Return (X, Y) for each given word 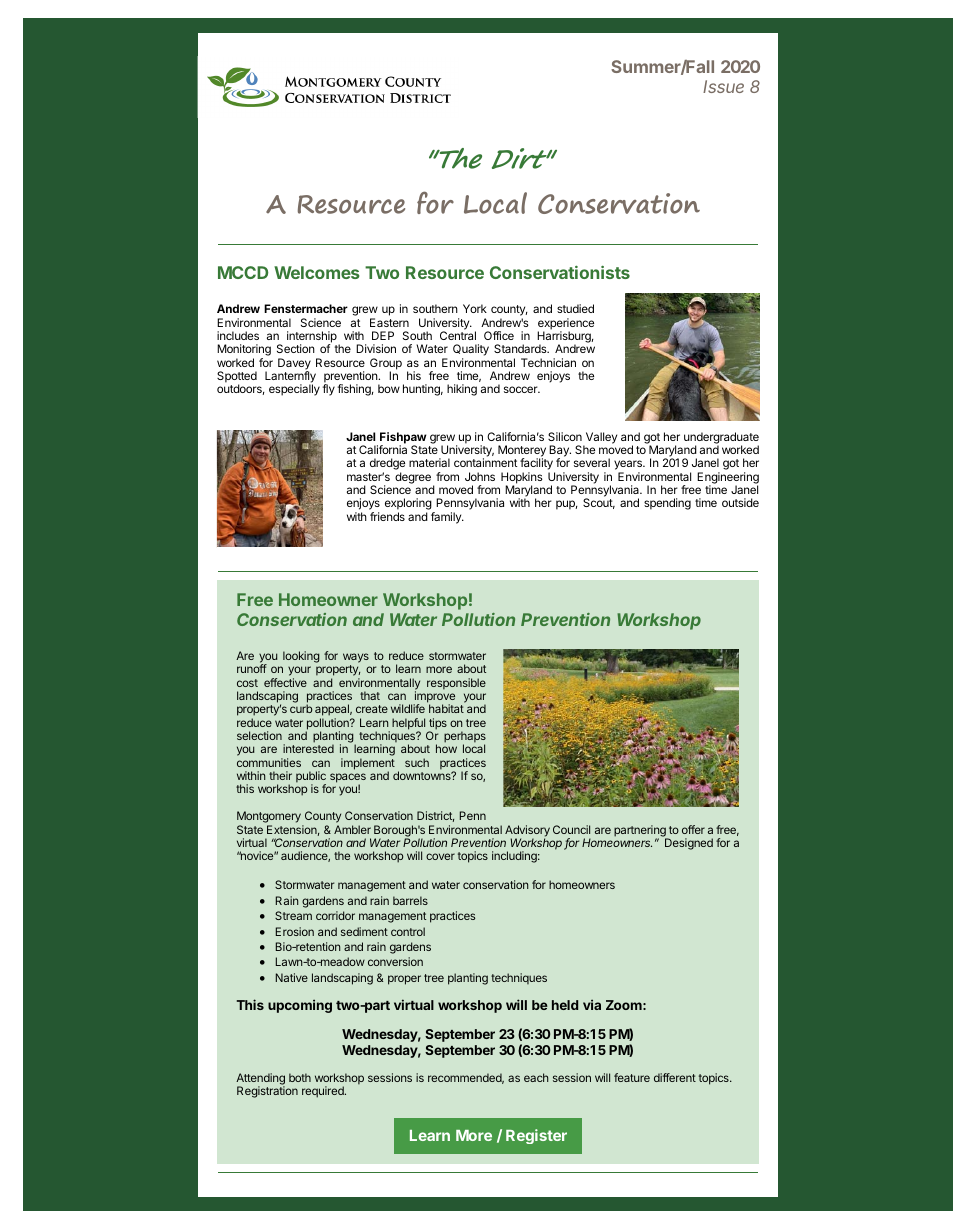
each (536, 1077)
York (475, 308)
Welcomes (316, 272)
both (300, 1077)
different (675, 1077)
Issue (723, 86)
